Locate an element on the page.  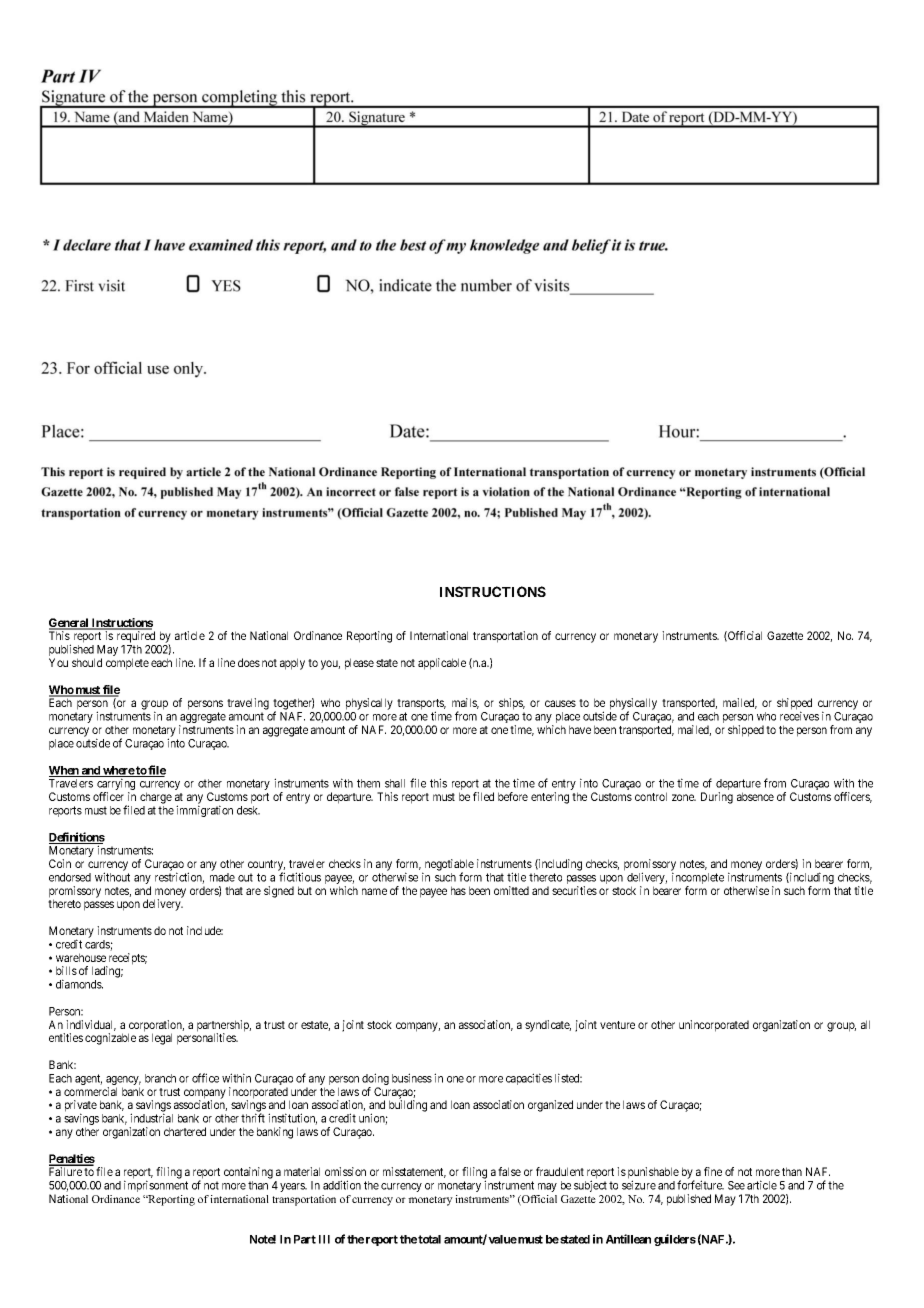
receives is located at coordinates (799, 716).
